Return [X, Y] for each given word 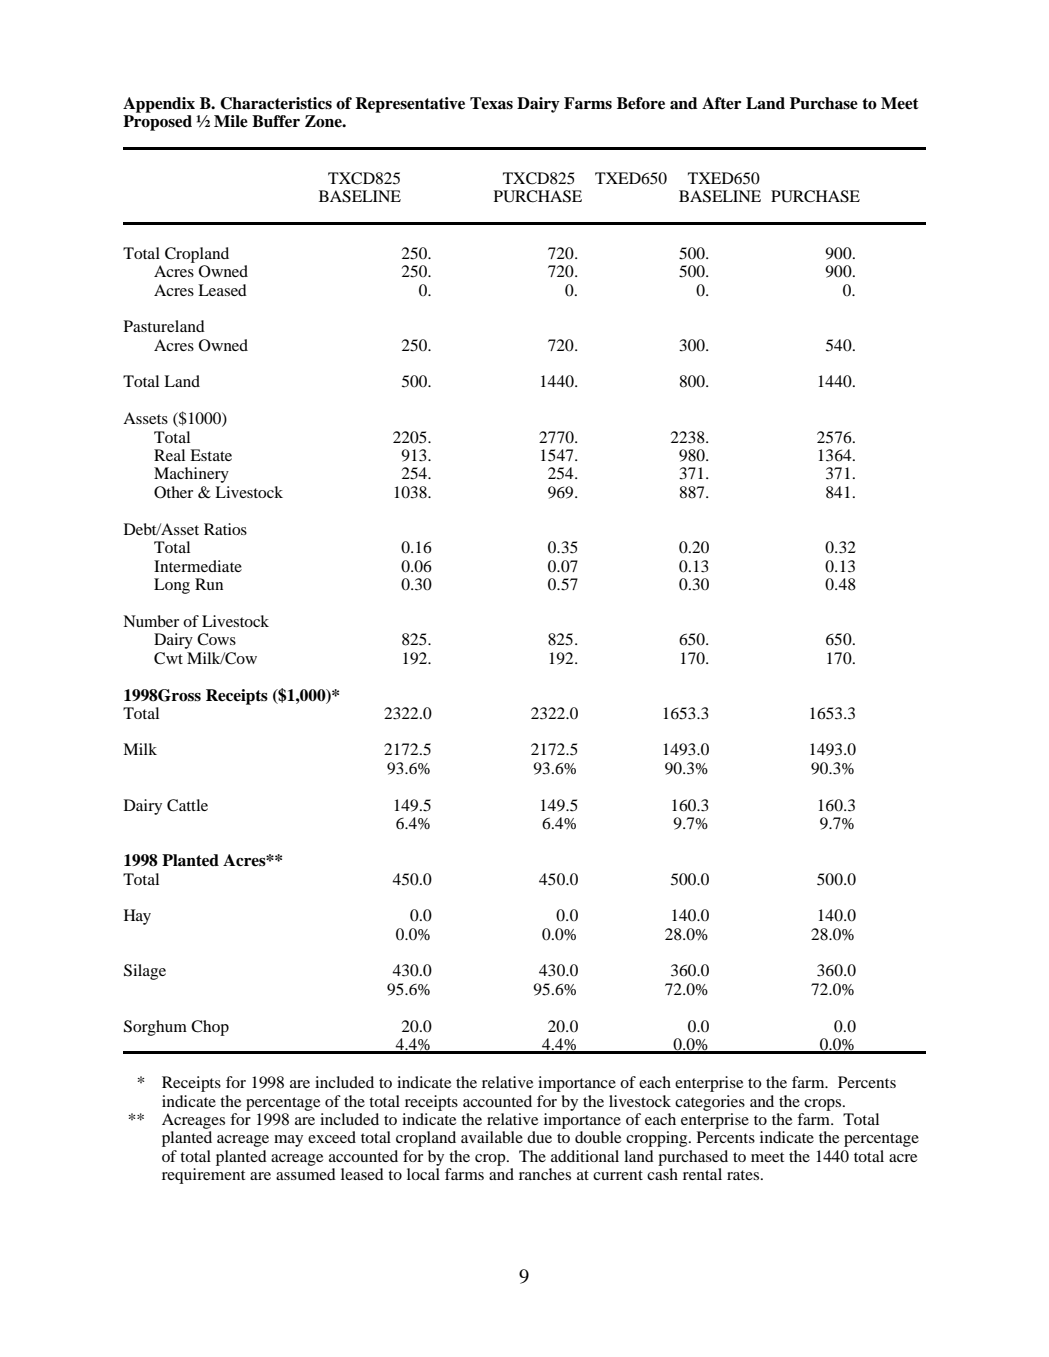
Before [641, 103]
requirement [203, 1176]
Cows [216, 639]
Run [209, 584]
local [423, 1174]
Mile [231, 121]
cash [662, 1174]
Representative [410, 105]
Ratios [225, 529]
